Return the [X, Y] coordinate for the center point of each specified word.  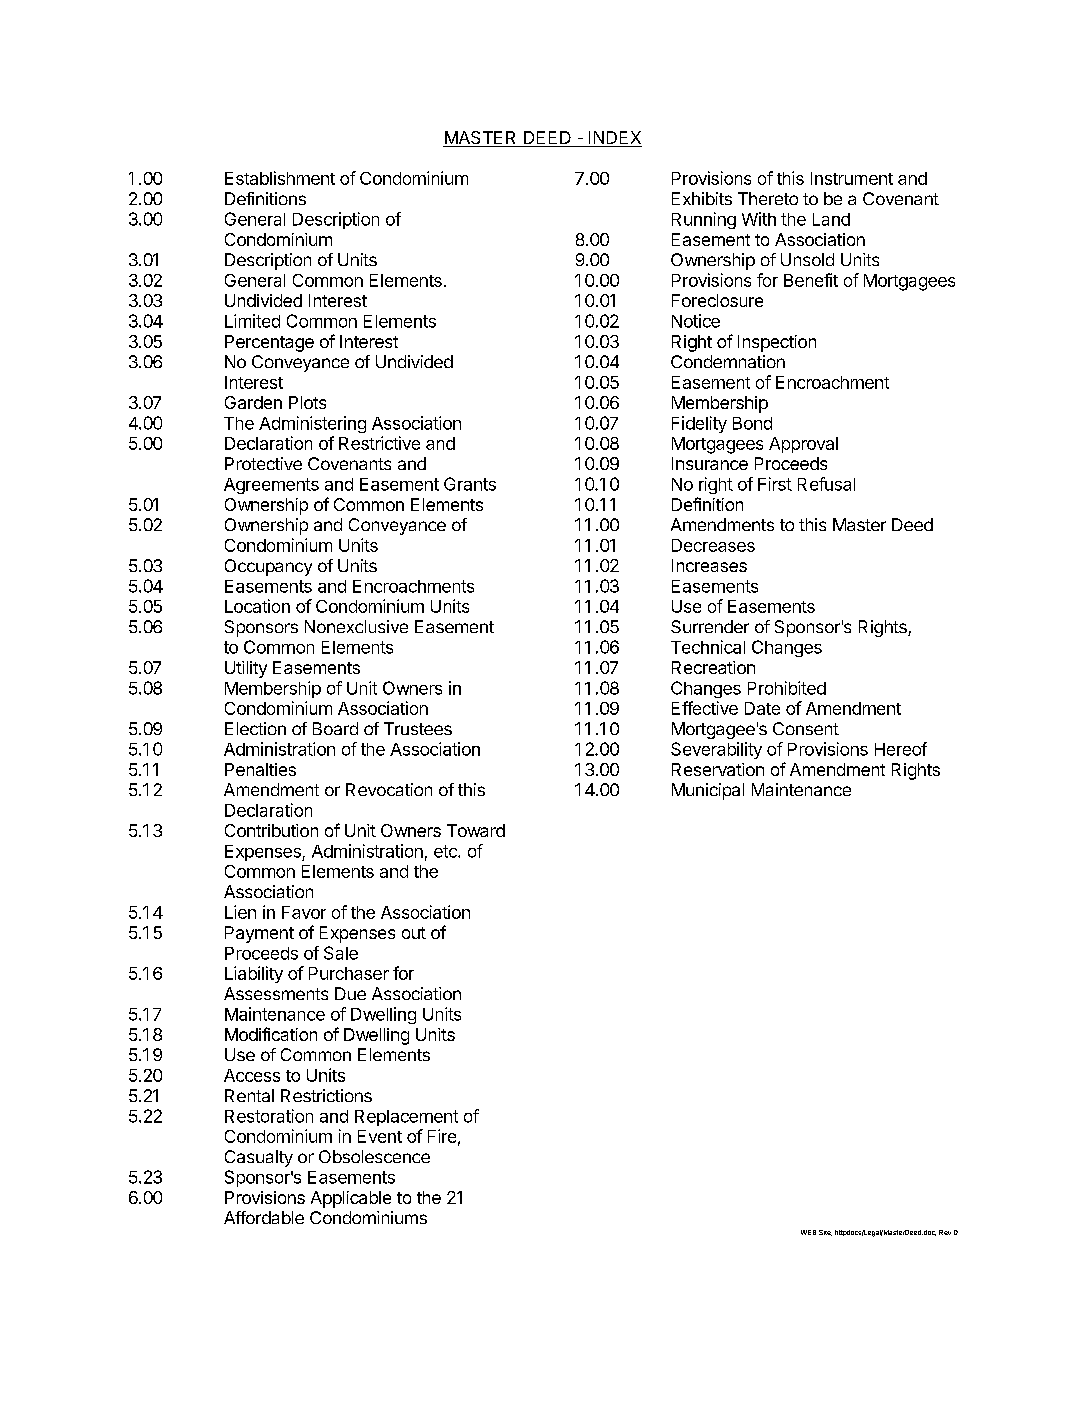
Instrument [852, 178]
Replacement [406, 1118]
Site [825, 1233]
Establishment [280, 178]
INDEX [615, 137]
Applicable [351, 1199]
